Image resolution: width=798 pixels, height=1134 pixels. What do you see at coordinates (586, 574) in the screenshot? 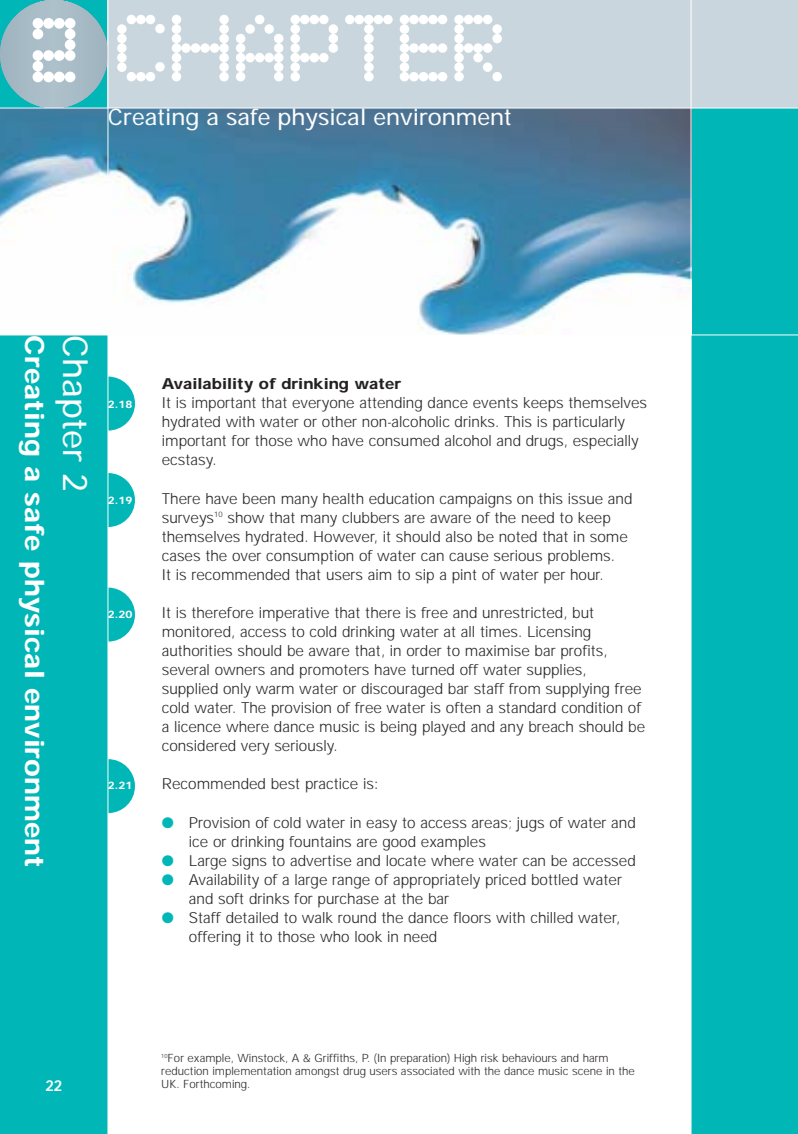
I see `hour` at bounding box center [586, 574].
